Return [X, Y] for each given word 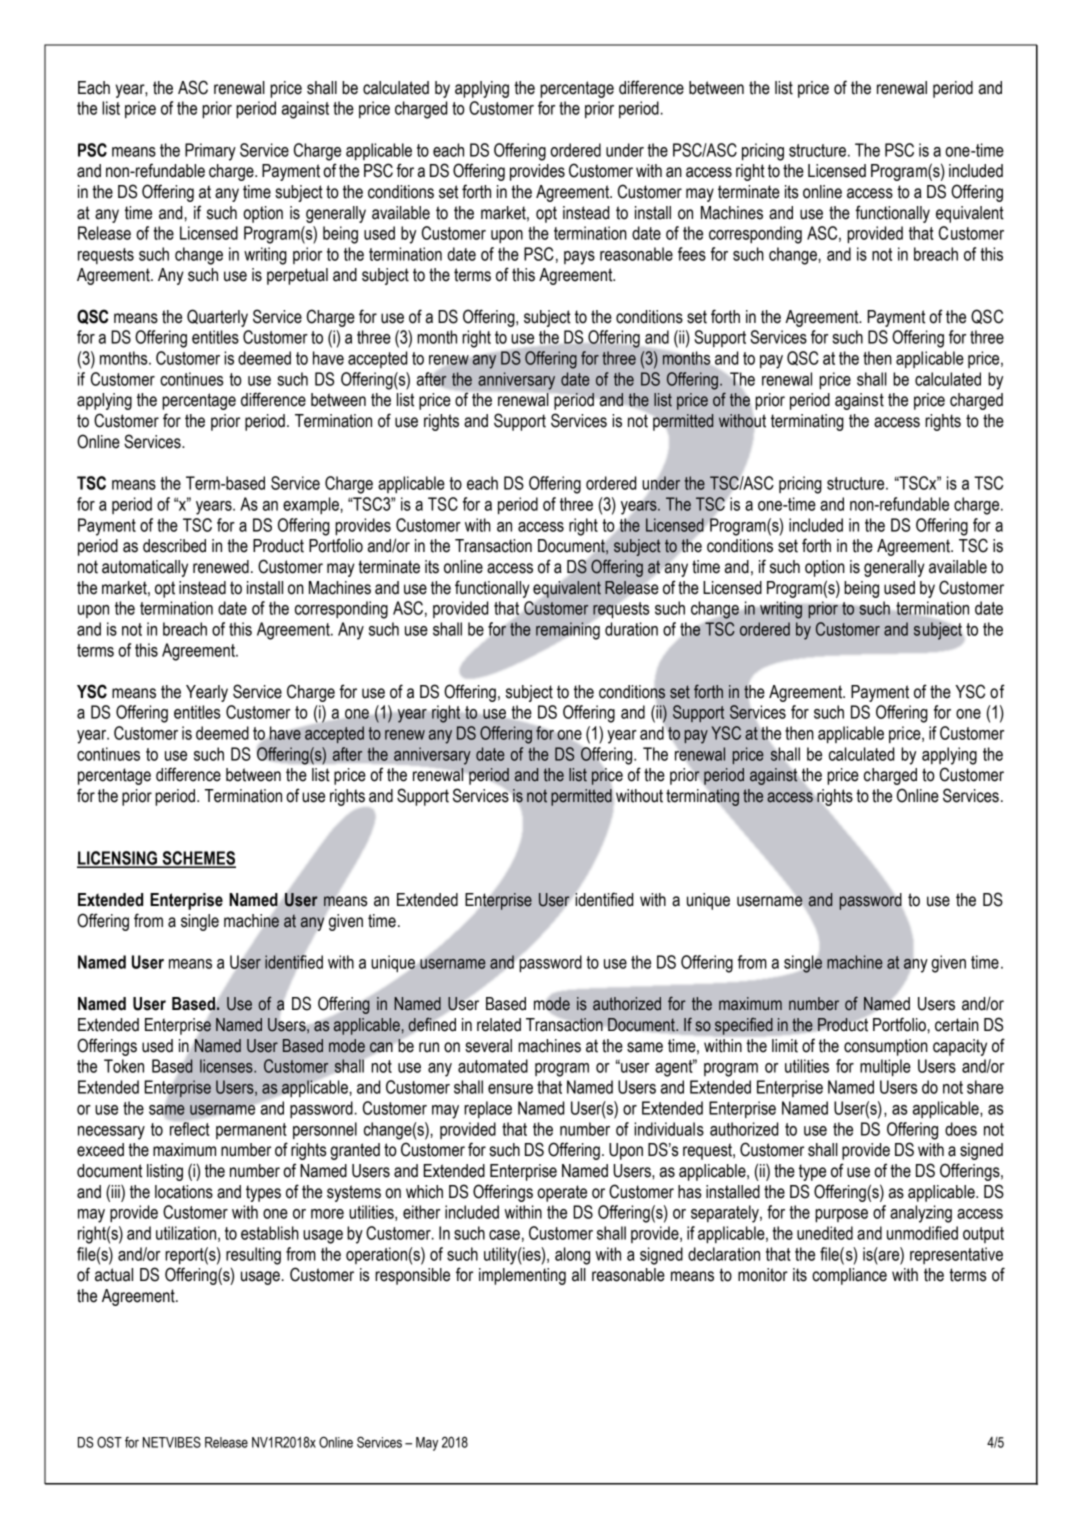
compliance [849, 1276]
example [311, 505]
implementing [522, 1276]
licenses [227, 1066]
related [499, 1025]
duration [631, 629]
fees [692, 254]
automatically [145, 568]
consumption [886, 1047]
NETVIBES [172, 1442]
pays [579, 258]
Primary [210, 152]
